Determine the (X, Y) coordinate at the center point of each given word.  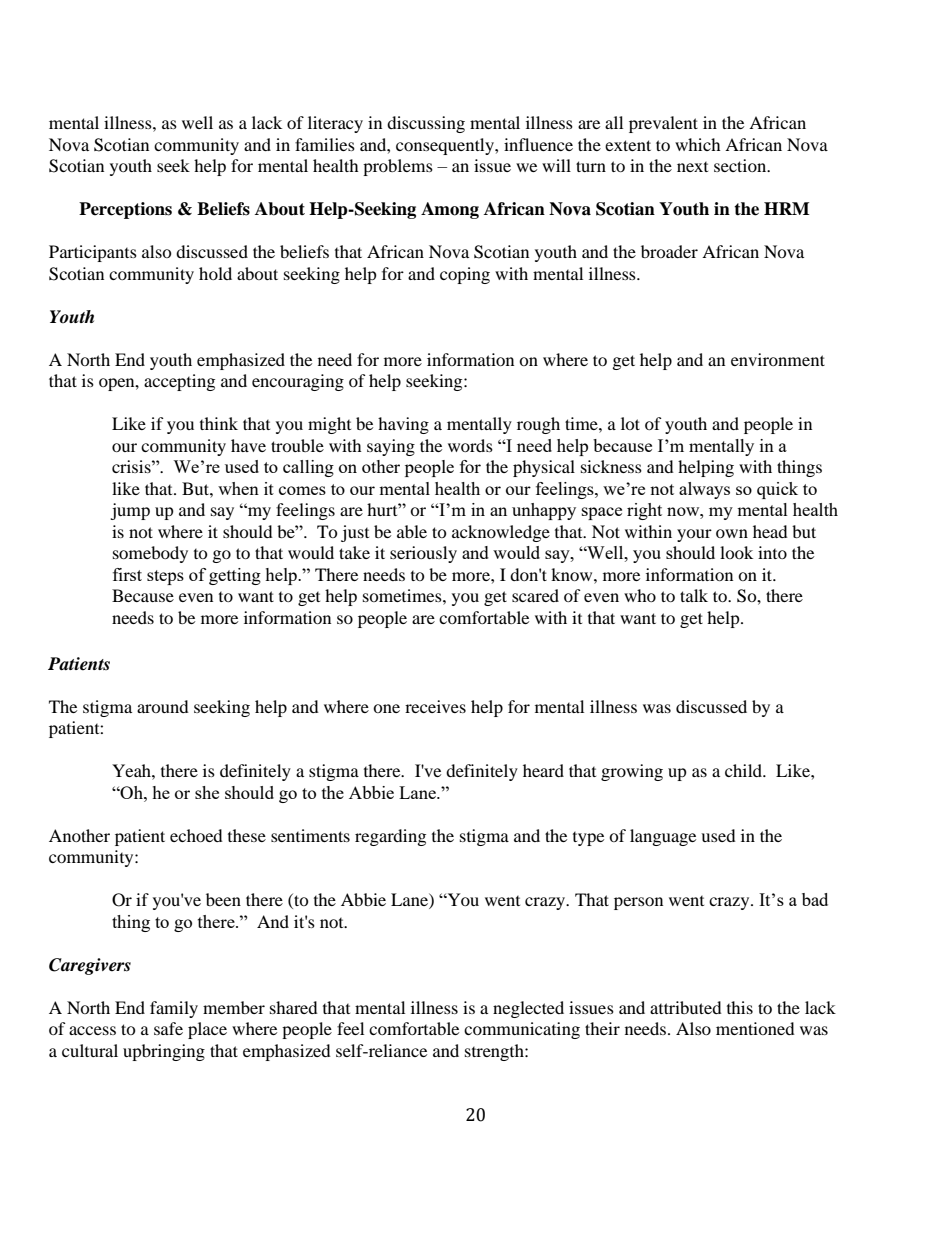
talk (694, 595)
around (163, 706)
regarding (390, 837)
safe (168, 1028)
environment (778, 359)
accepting (179, 382)
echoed (196, 835)
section (741, 165)
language (663, 837)
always (704, 490)
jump (130, 511)
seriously (423, 554)
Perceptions (125, 210)
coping (465, 275)
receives (435, 706)
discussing (426, 124)
